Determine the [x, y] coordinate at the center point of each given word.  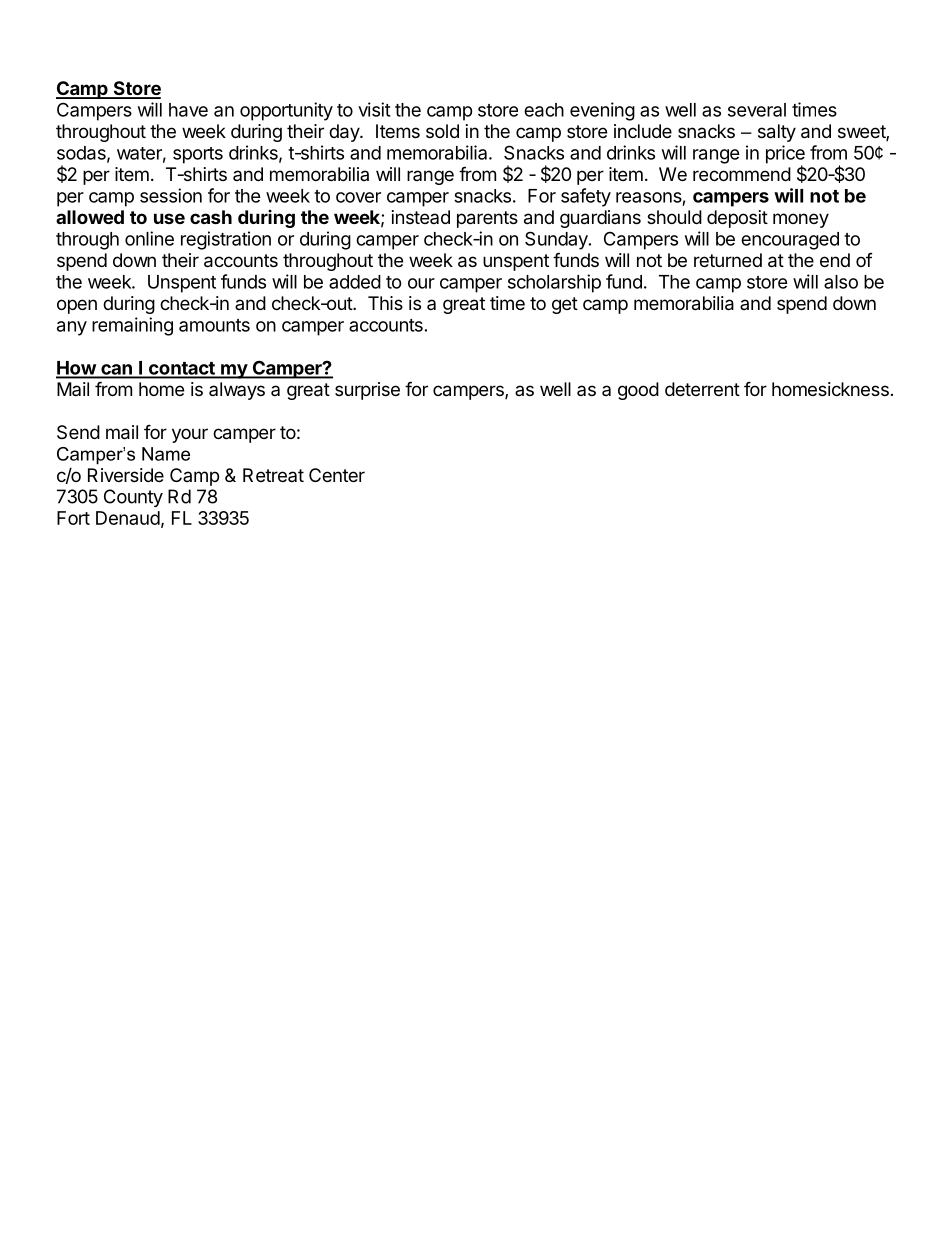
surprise [367, 391]
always [237, 391]
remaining [132, 326]
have [188, 110]
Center [337, 475]
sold [442, 131]
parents [487, 219]
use [169, 218]
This [385, 303]
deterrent [702, 389]
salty [777, 133]
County [133, 498]
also [841, 282]
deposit [737, 219]
